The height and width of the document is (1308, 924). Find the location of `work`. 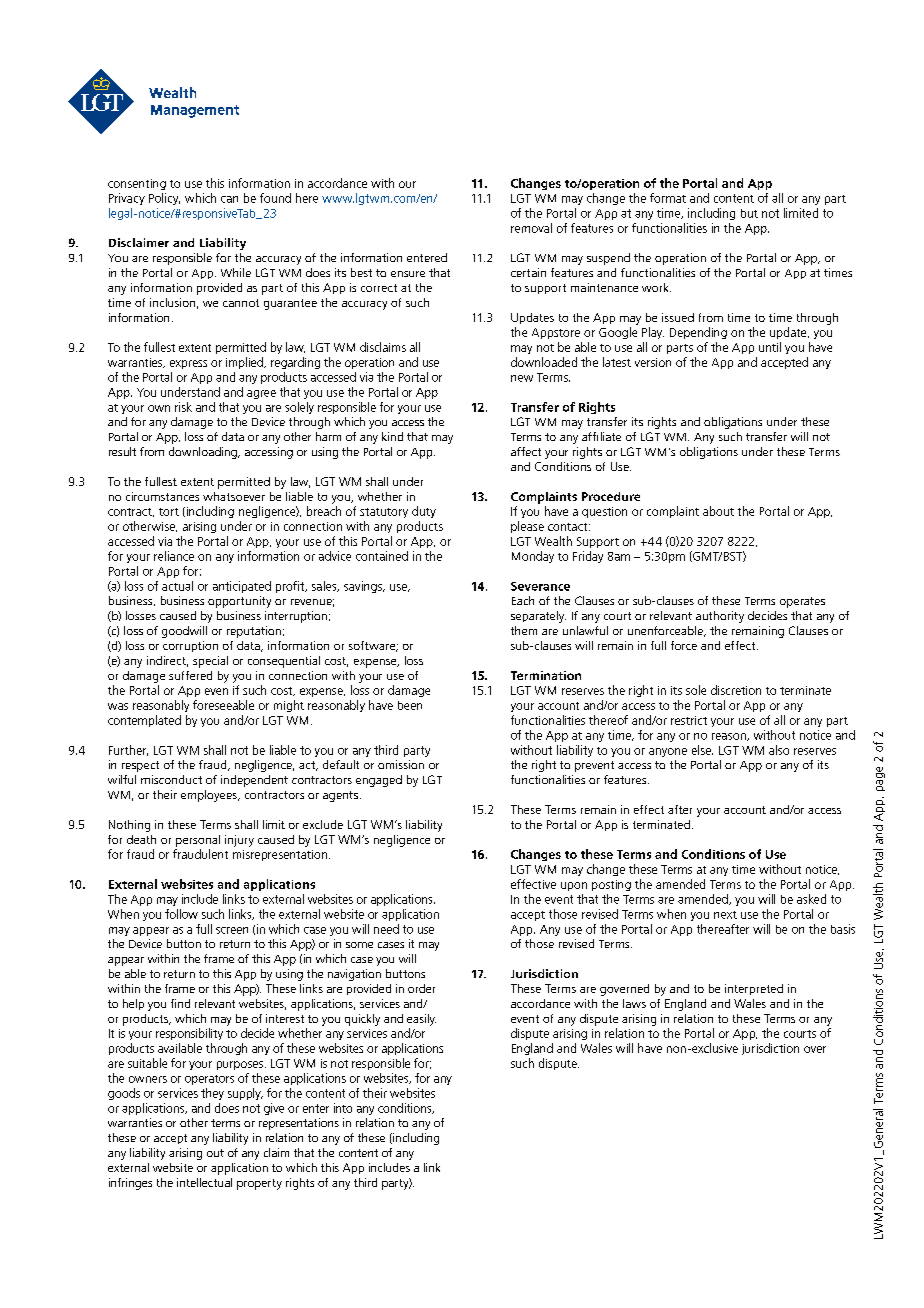

work is located at coordinates (656, 287).
